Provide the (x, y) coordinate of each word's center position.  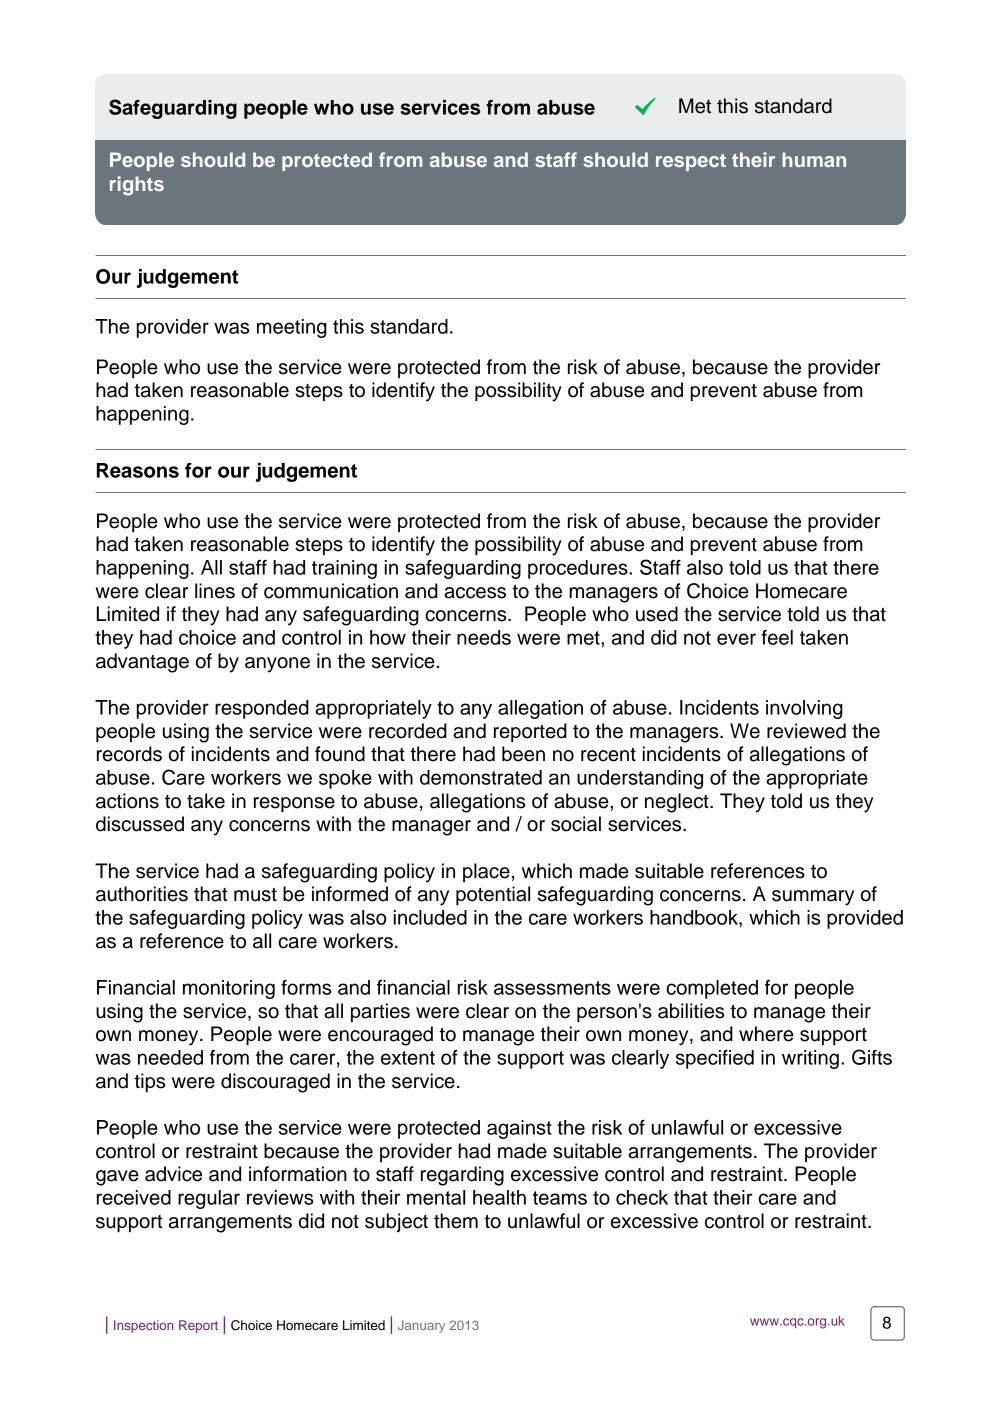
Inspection (143, 1326)
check (642, 1197)
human (814, 159)
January (421, 1326)
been (523, 754)
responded (262, 709)
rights (137, 186)
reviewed (806, 731)
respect (691, 162)
